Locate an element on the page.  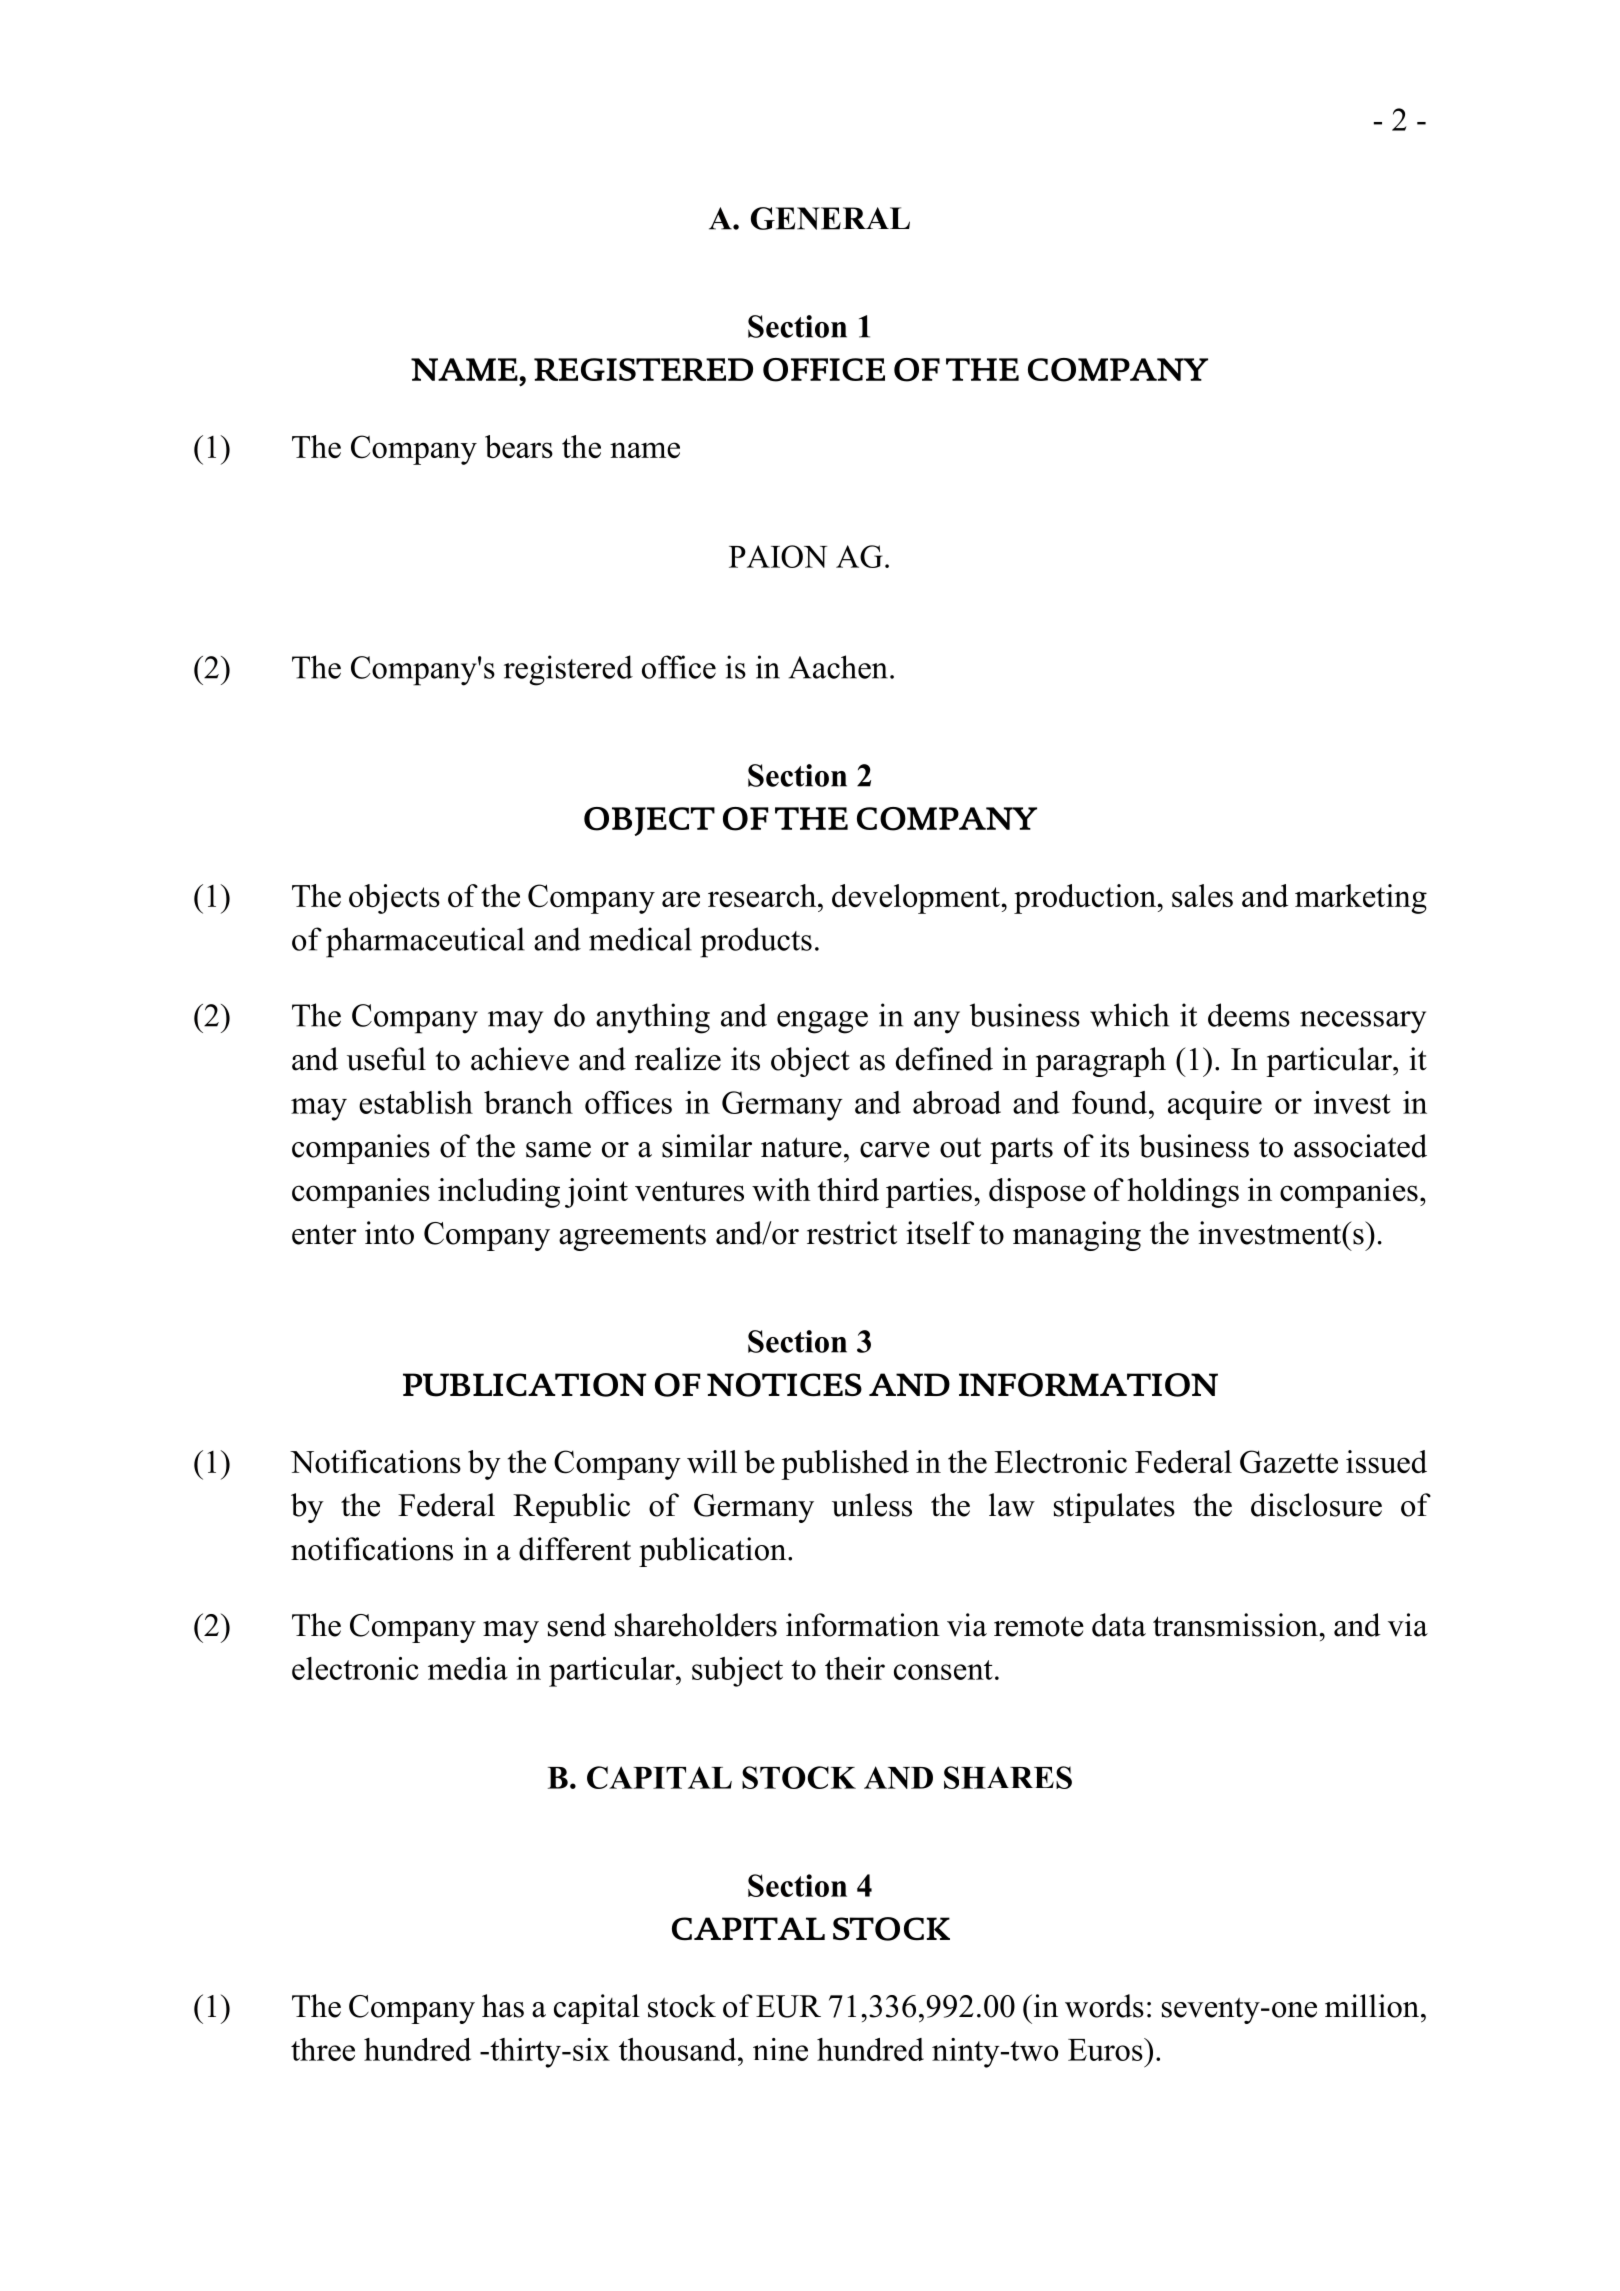
acquire is located at coordinates (1215, 1105).
